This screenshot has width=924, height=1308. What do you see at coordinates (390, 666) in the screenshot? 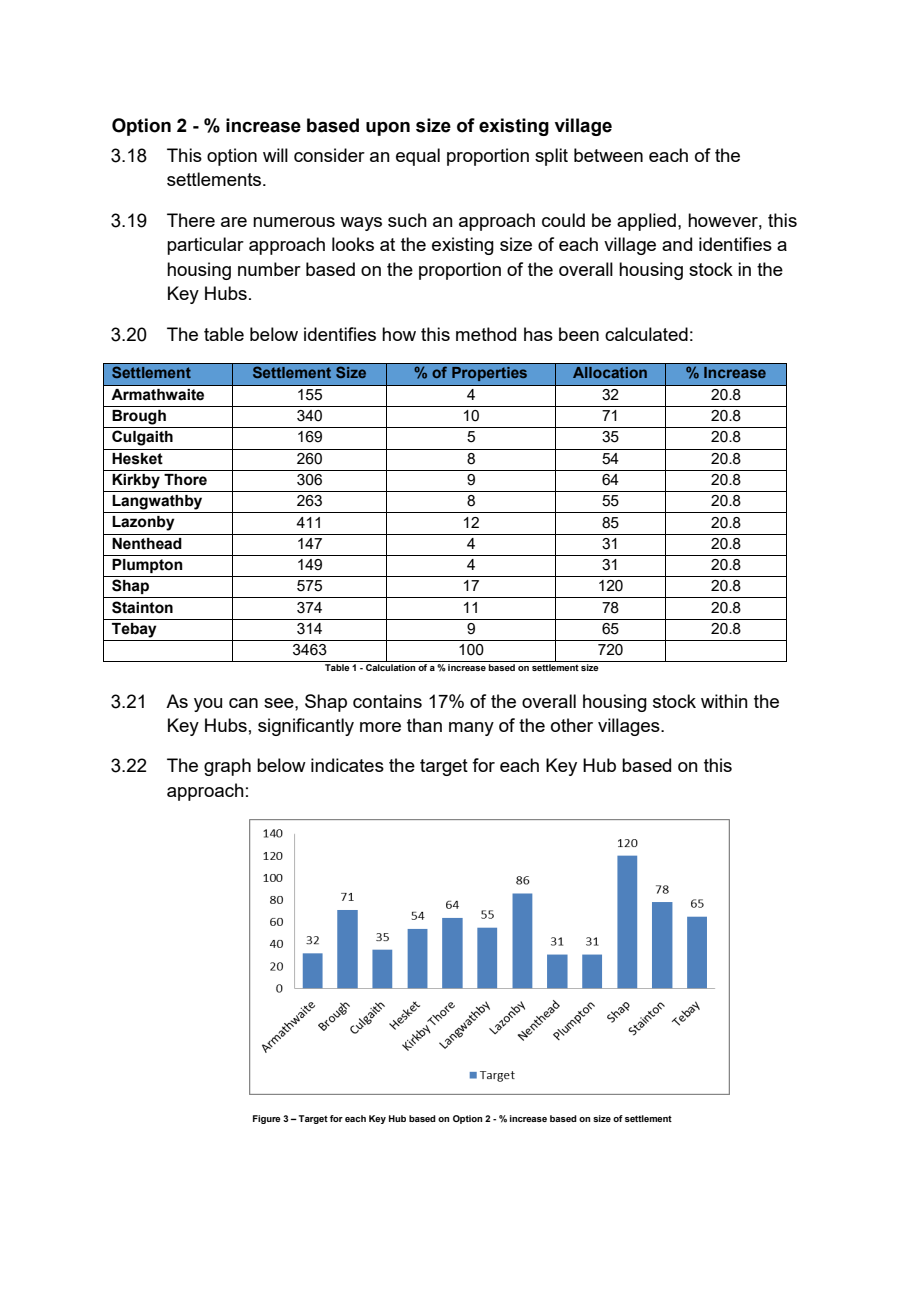
I see `Calculation` at bounding box center [390, 666].
